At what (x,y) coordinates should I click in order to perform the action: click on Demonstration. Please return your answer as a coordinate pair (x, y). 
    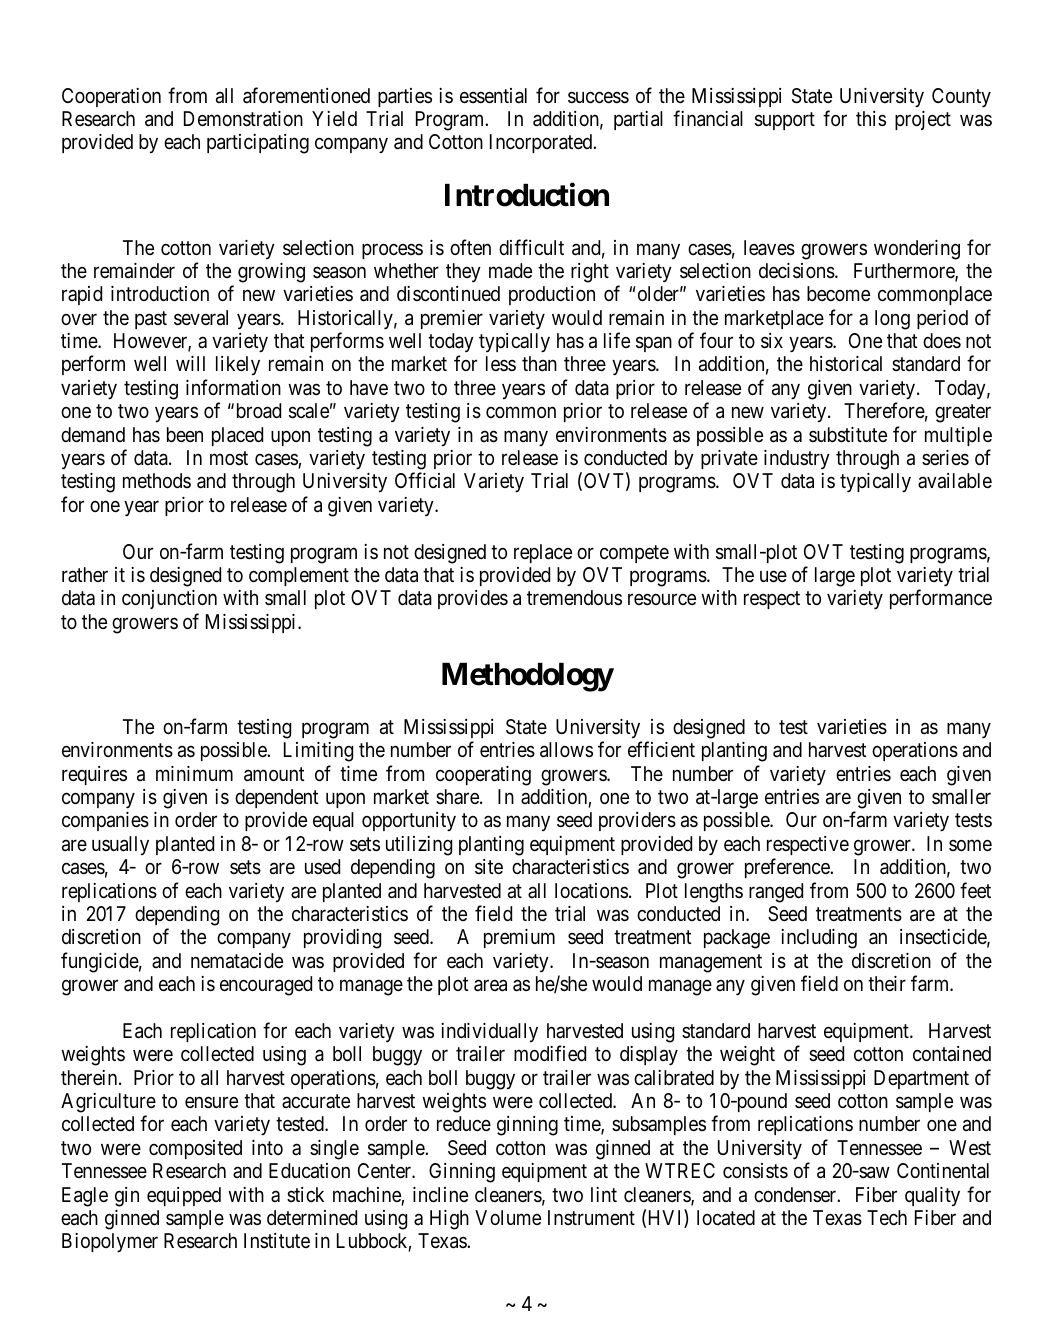
    Looking at the image, I should click on (243, 119).
